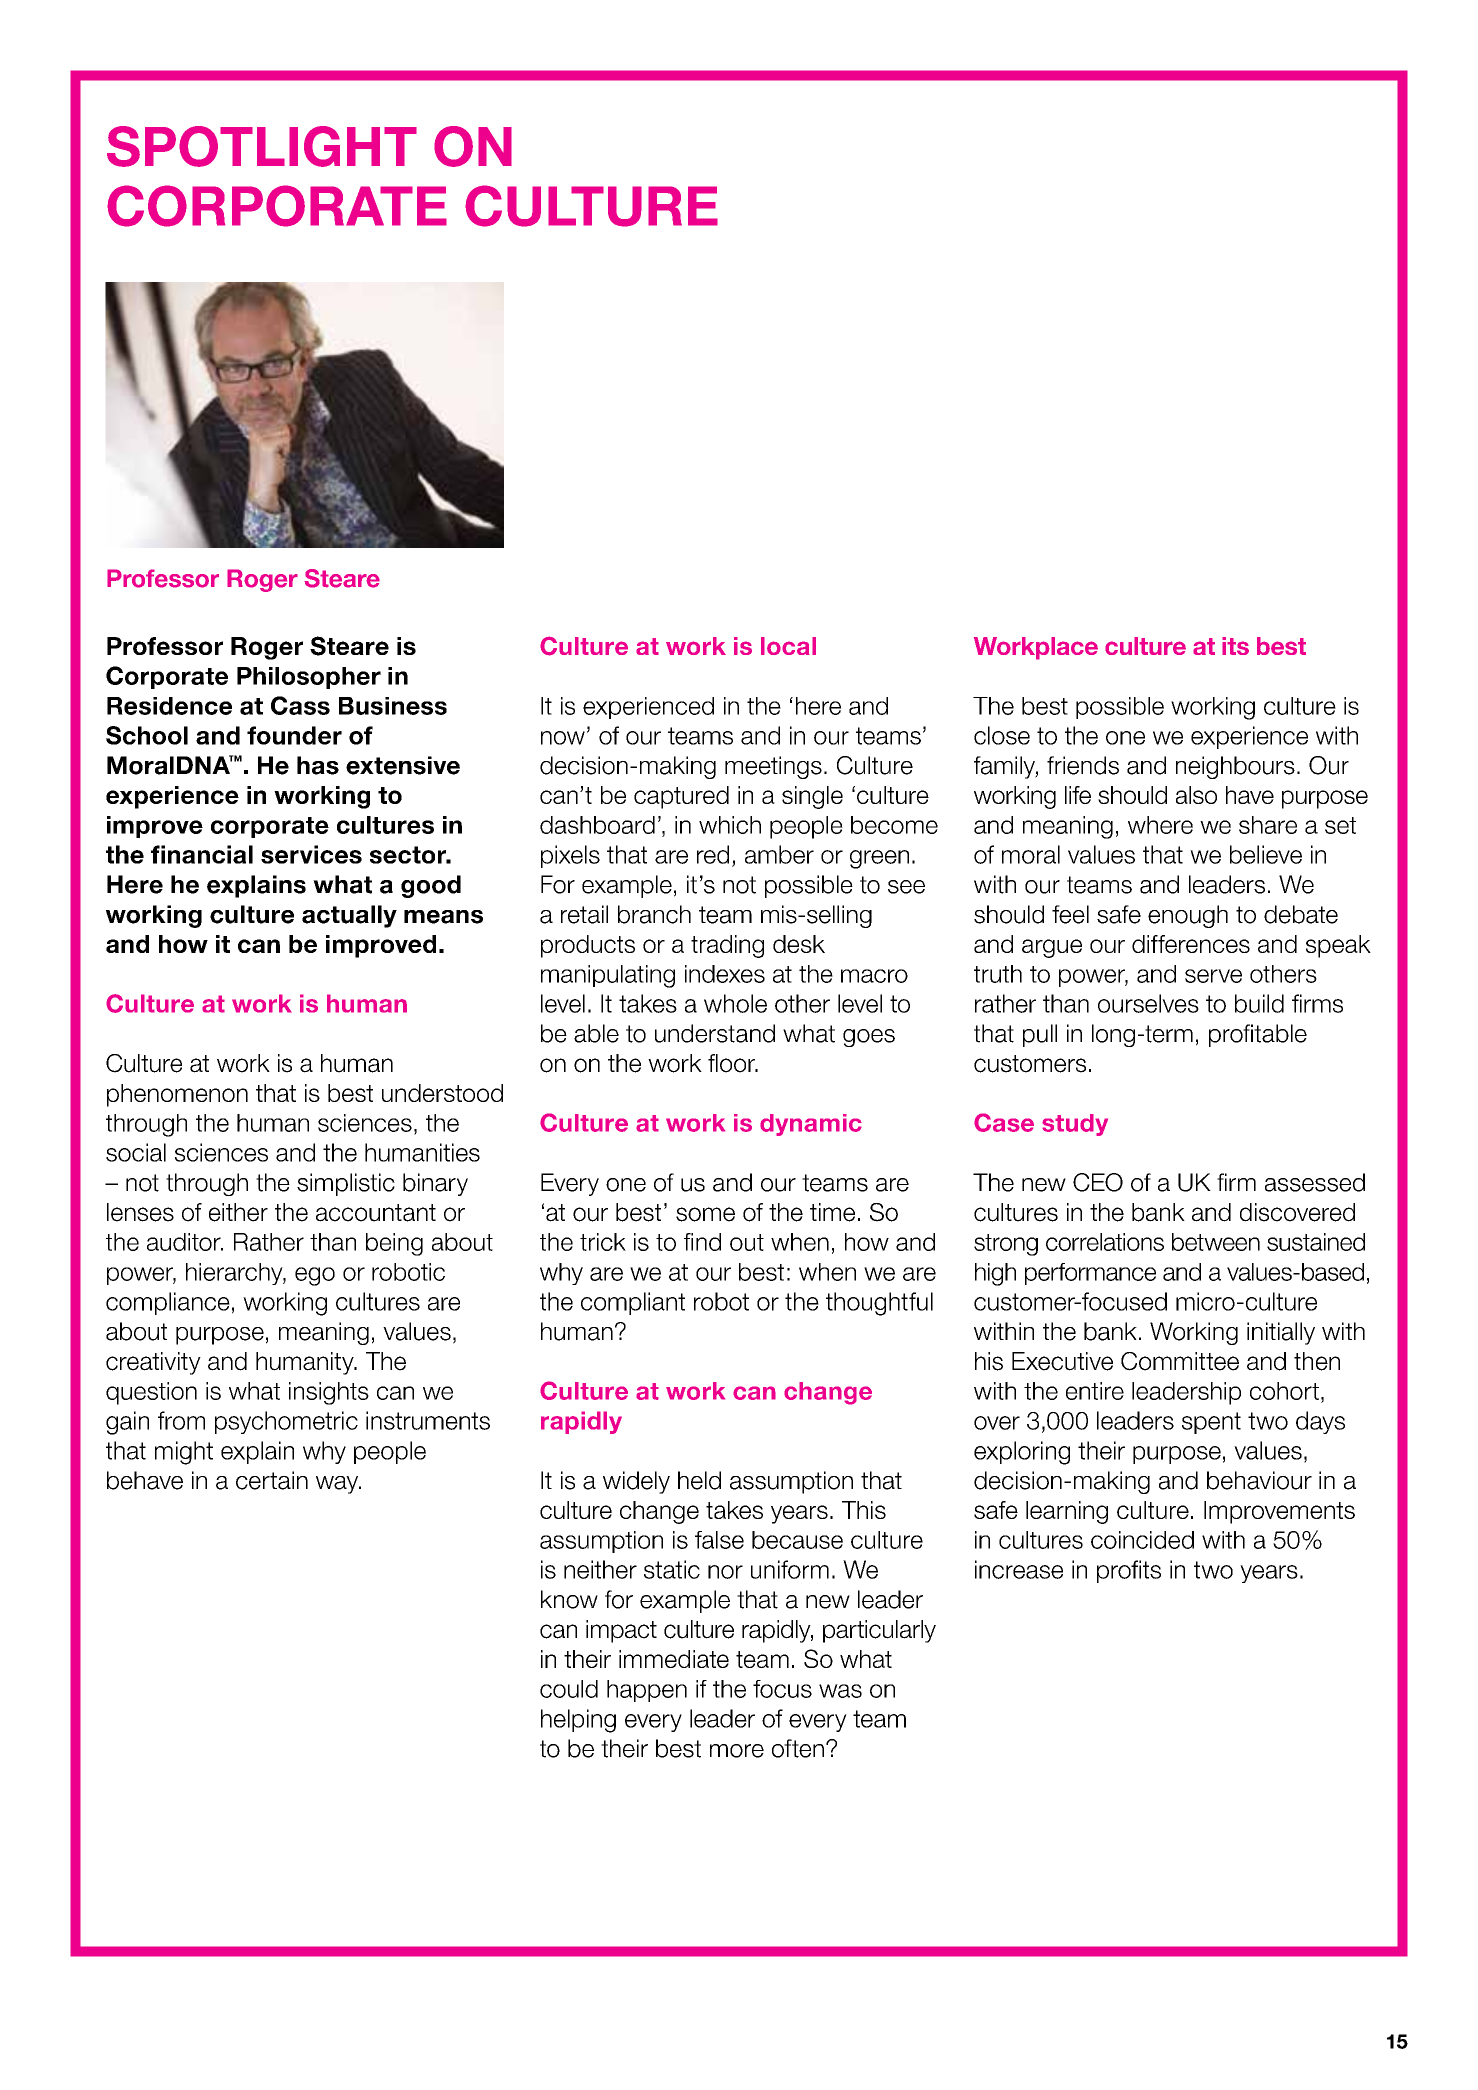  I want to click on trading, so click(727, 946).
